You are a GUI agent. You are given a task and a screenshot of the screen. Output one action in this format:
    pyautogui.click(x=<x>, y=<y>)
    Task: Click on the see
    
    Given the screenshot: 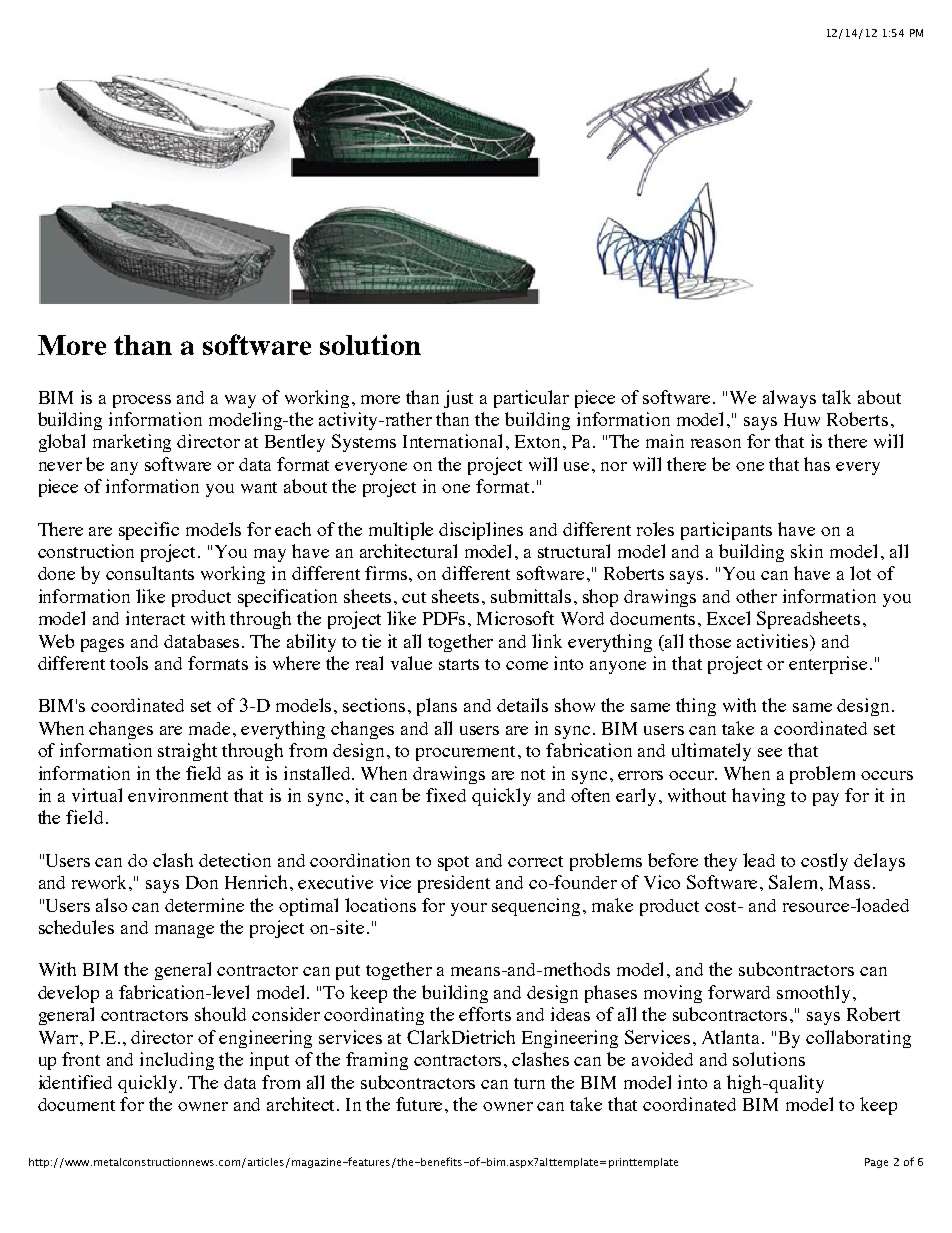 What is the action you would take?
    pyautogui.click(x=770, y=752)
